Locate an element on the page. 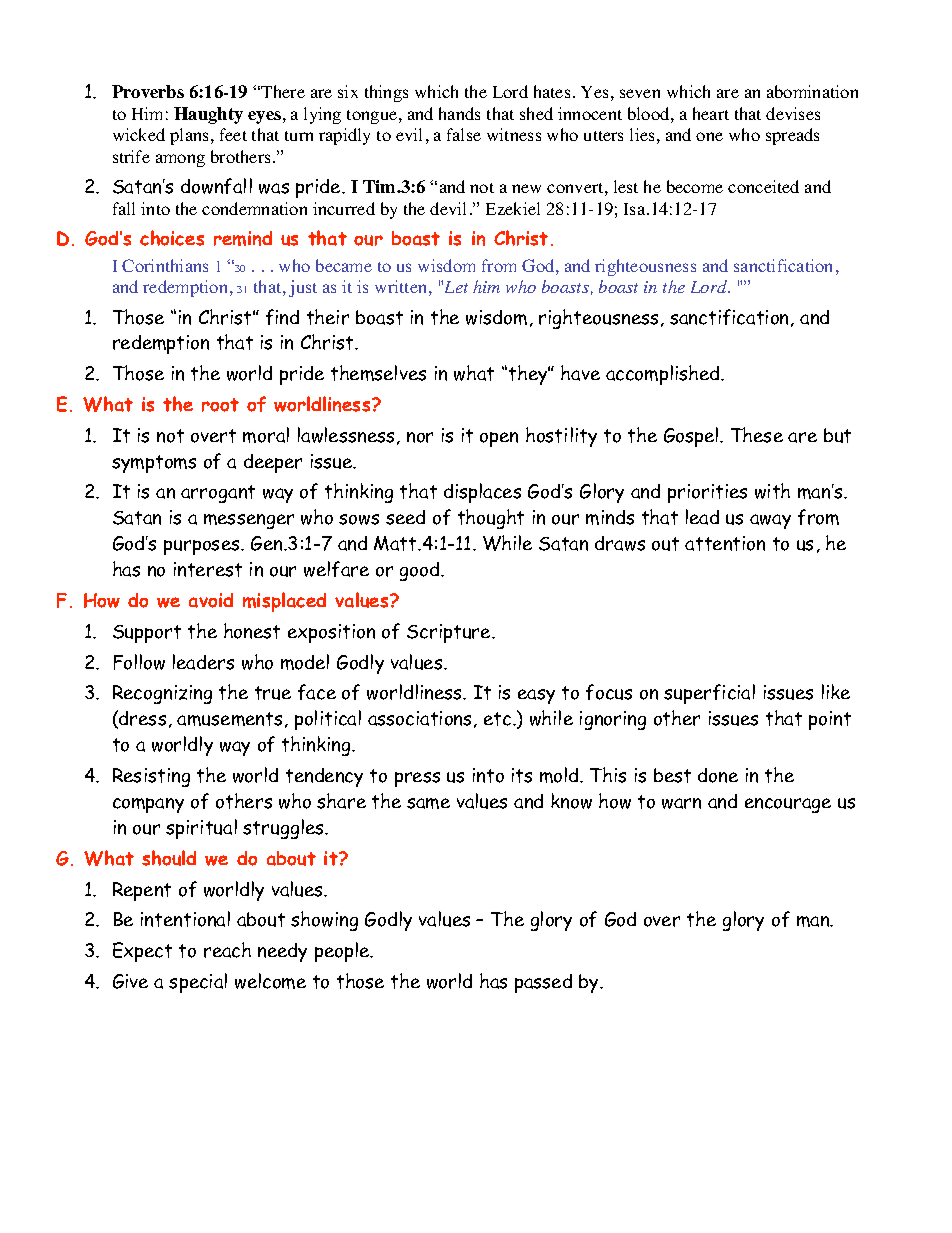  open is located at coordinates (499, 439).
